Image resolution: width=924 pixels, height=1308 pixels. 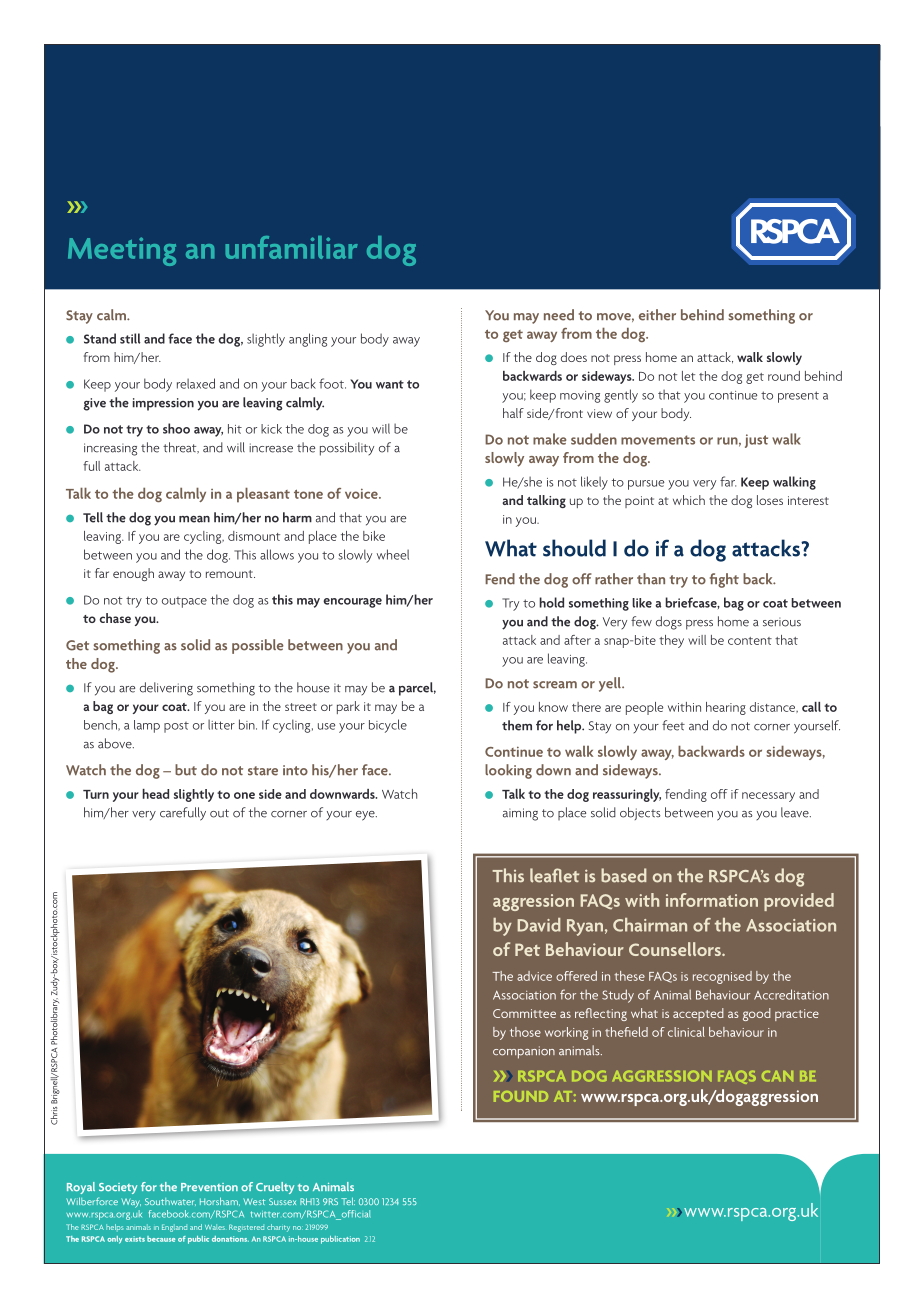 What do you see at coordinates (651, 579) in the screenshot?
I see `than` at bounding box center [651, 579].
